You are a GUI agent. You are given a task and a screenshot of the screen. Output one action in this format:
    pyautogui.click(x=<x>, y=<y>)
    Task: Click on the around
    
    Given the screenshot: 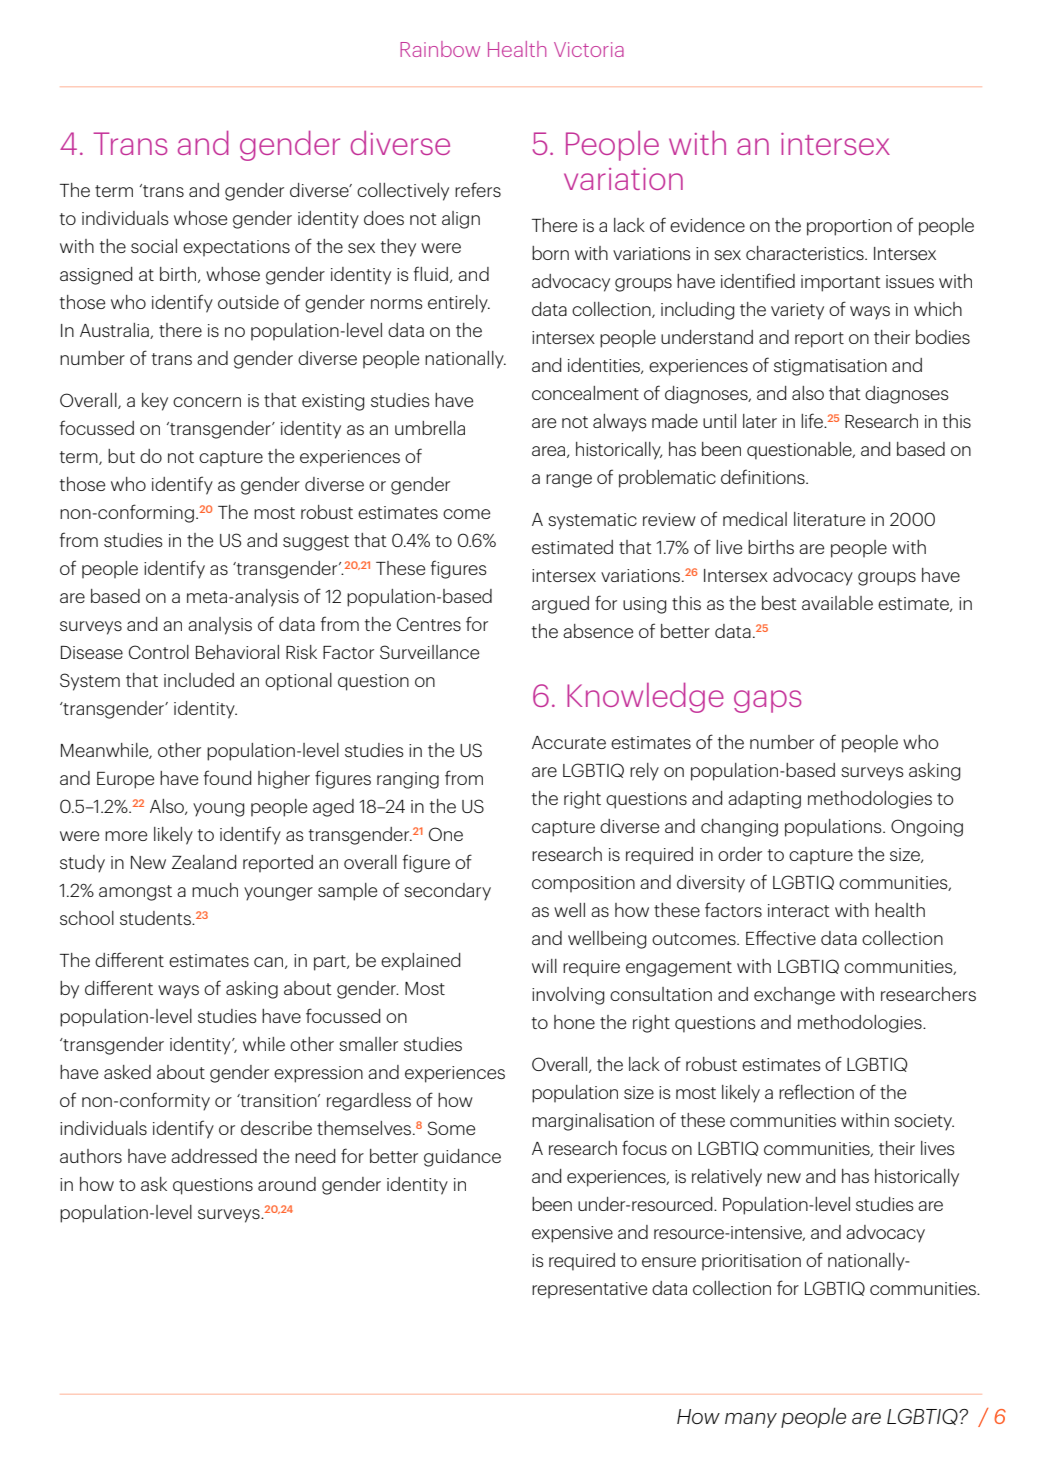 What is the action you would take?
    pyautogui.click(x=287, y=1184)
